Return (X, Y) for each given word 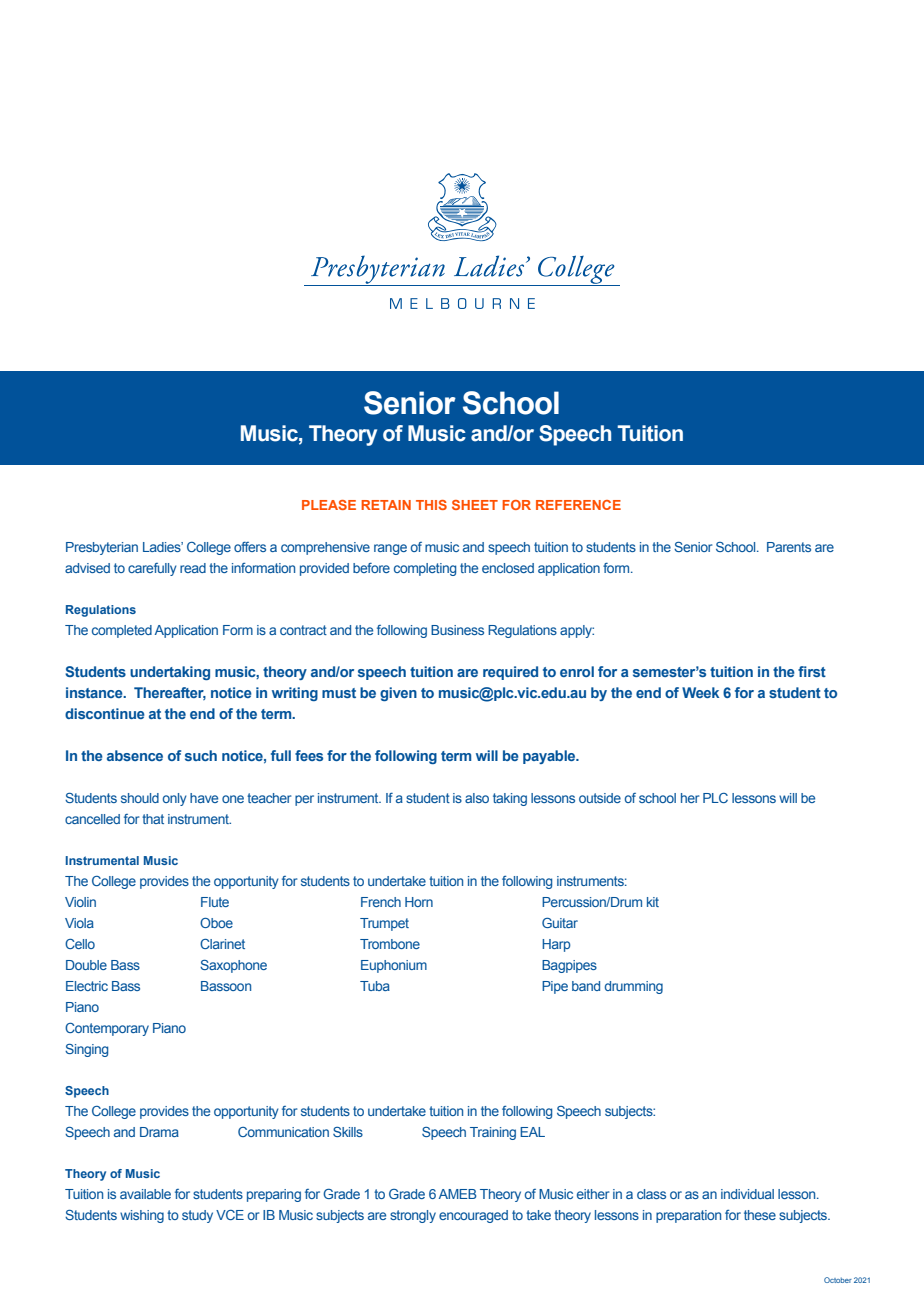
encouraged (473, 1216)
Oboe (216, 923)
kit (653, 902)
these (760, 1215)
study (197, 1216)
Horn (419, 902)
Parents (789, 547)
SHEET (475, 505)
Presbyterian (102, 548)
